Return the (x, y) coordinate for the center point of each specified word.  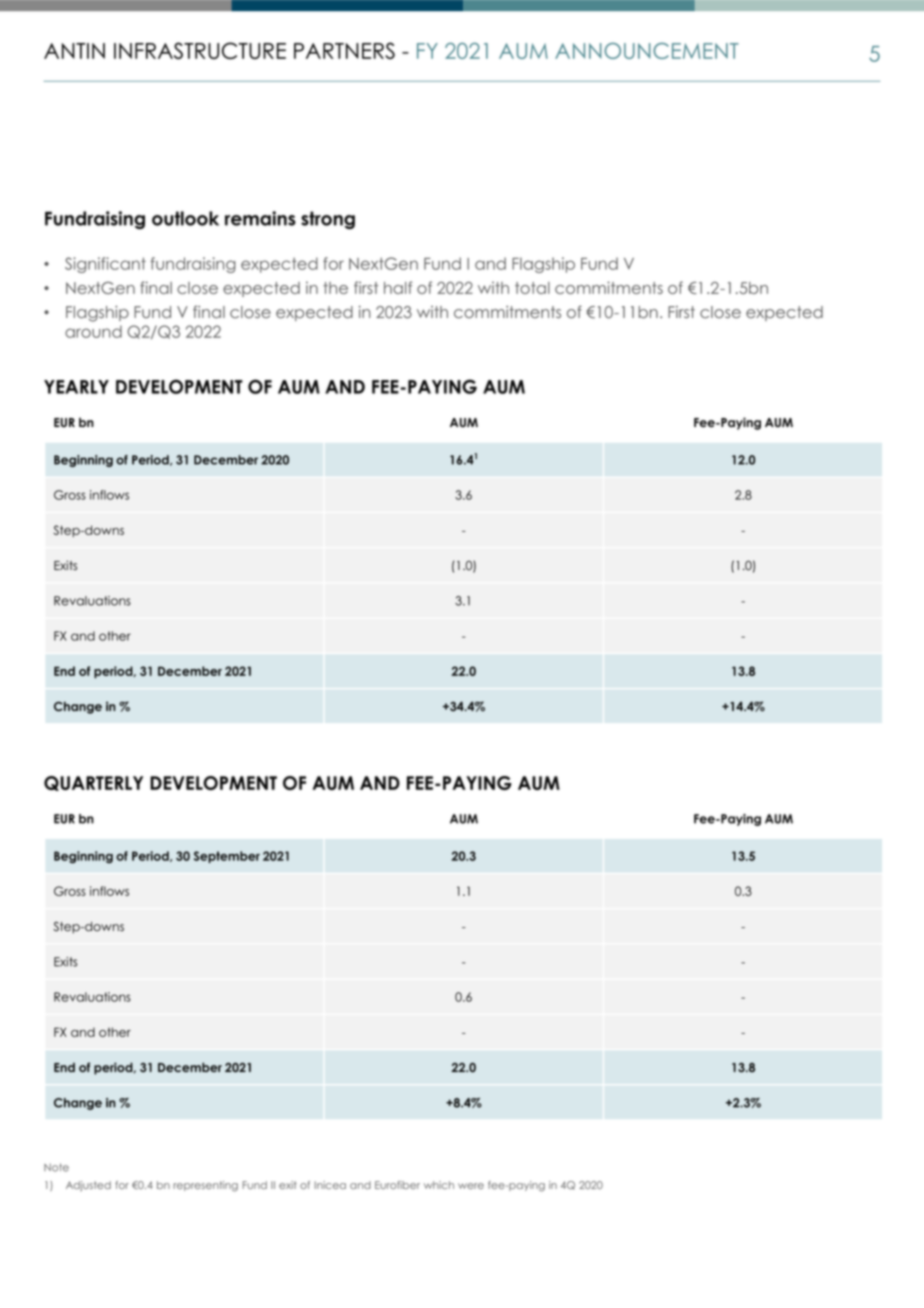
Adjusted (88, 1186)
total (532, 288)
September (227, 857)
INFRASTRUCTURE (200, 50)
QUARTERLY (93, 783)
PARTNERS (344, 50)
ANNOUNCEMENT (647, 51)
